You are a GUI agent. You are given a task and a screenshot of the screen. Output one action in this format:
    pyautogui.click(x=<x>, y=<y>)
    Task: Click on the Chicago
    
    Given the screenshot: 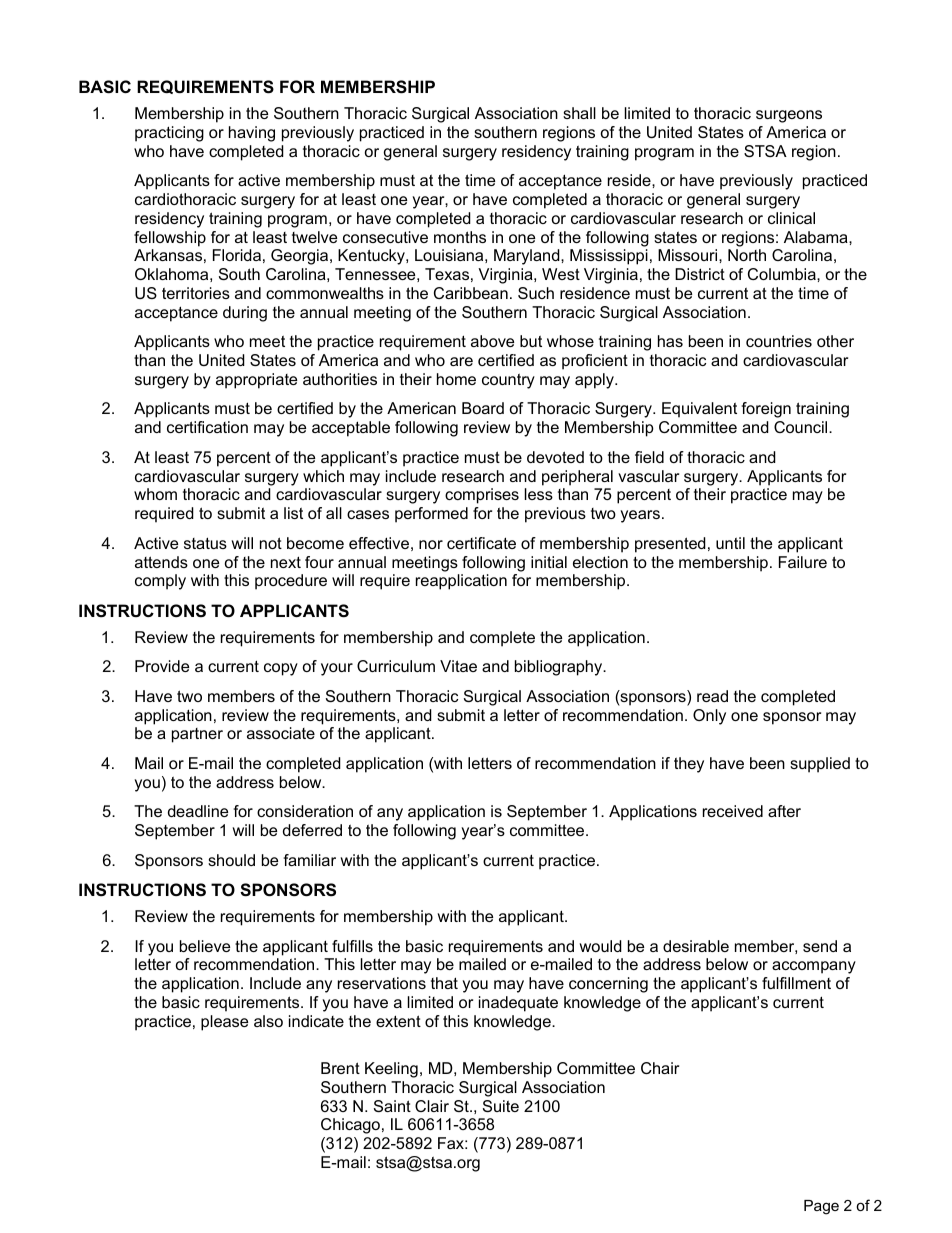 What is the action you would take?
    pyautogui.click(x=350, y=1126)
